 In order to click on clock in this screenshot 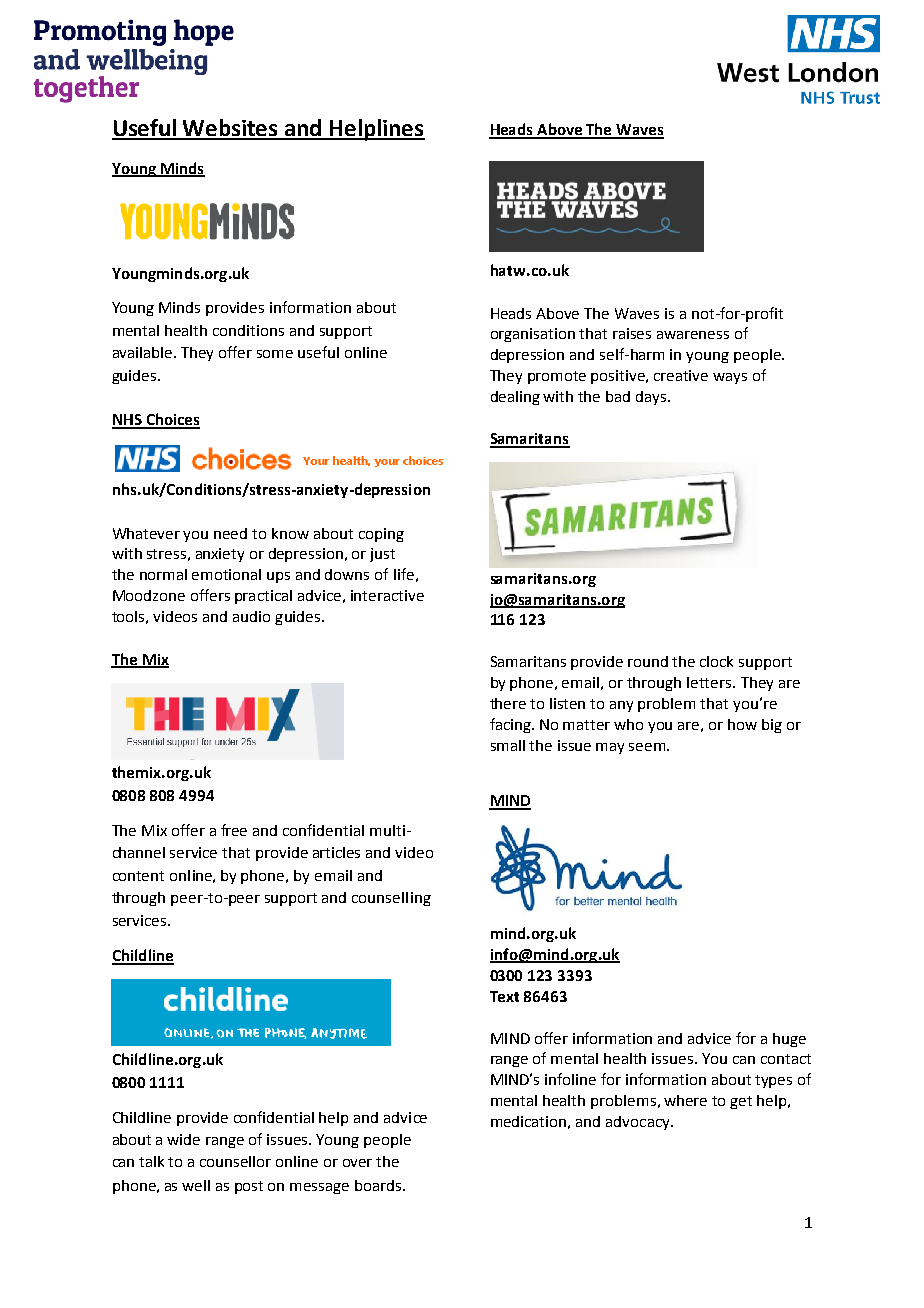, I will do `click(716, 661)`.
